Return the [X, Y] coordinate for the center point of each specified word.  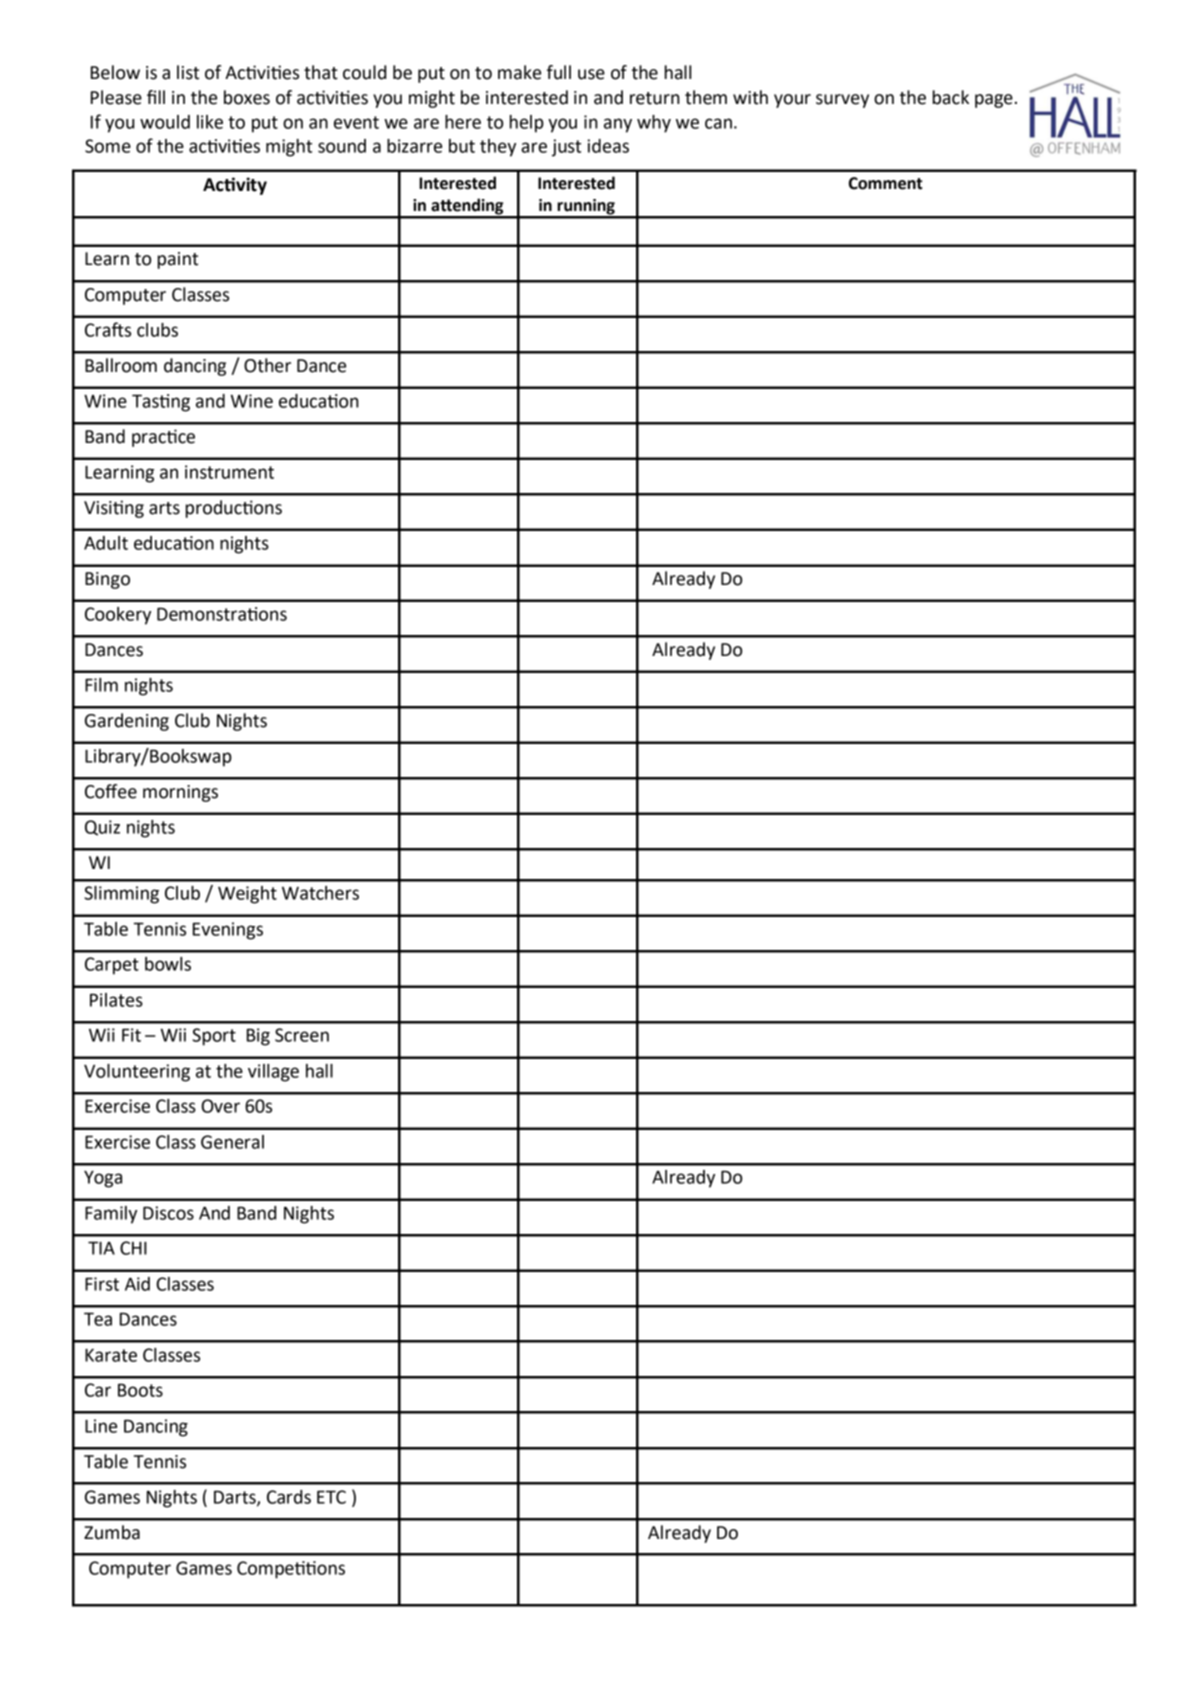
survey [842, 101]
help [527, 124]
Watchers [320, 893]
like [210, 122]
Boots [140, 1390]
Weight [247, 895]
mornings [180, 793]
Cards [289, 1497]
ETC [331, 1497]
